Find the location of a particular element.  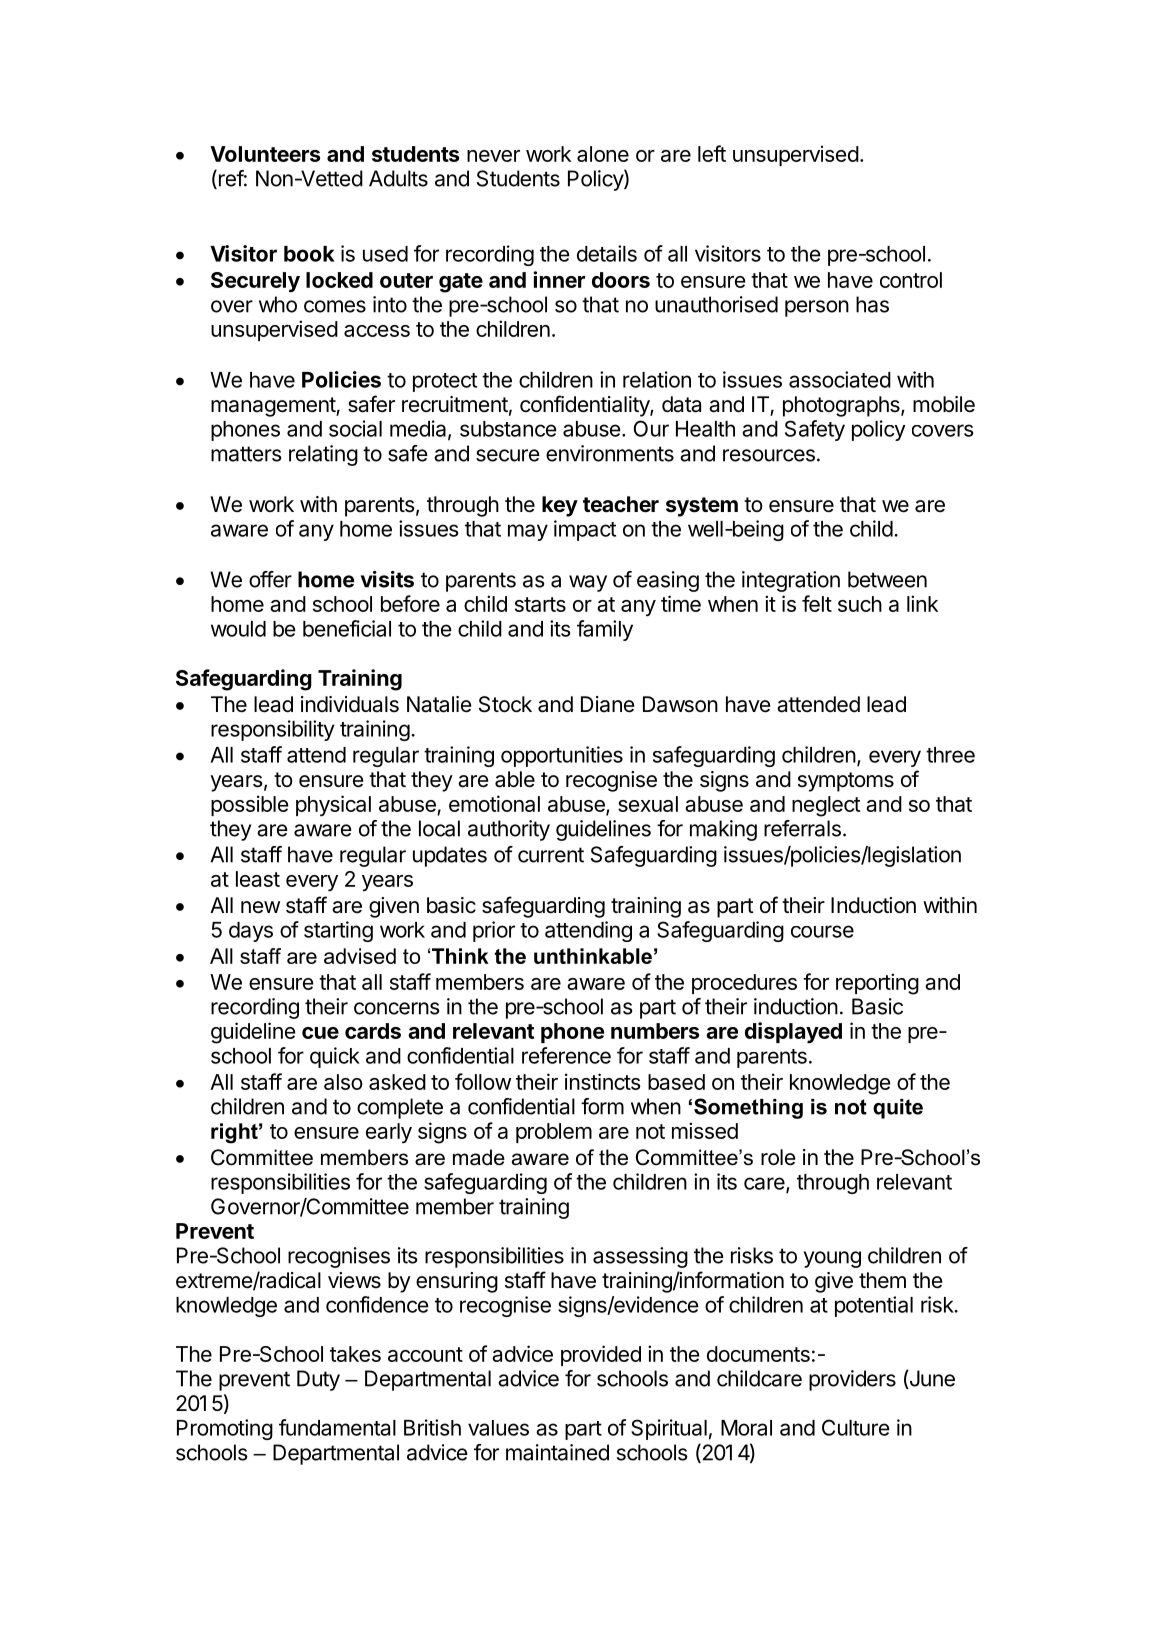

current is located at coordinates (551, 855).
